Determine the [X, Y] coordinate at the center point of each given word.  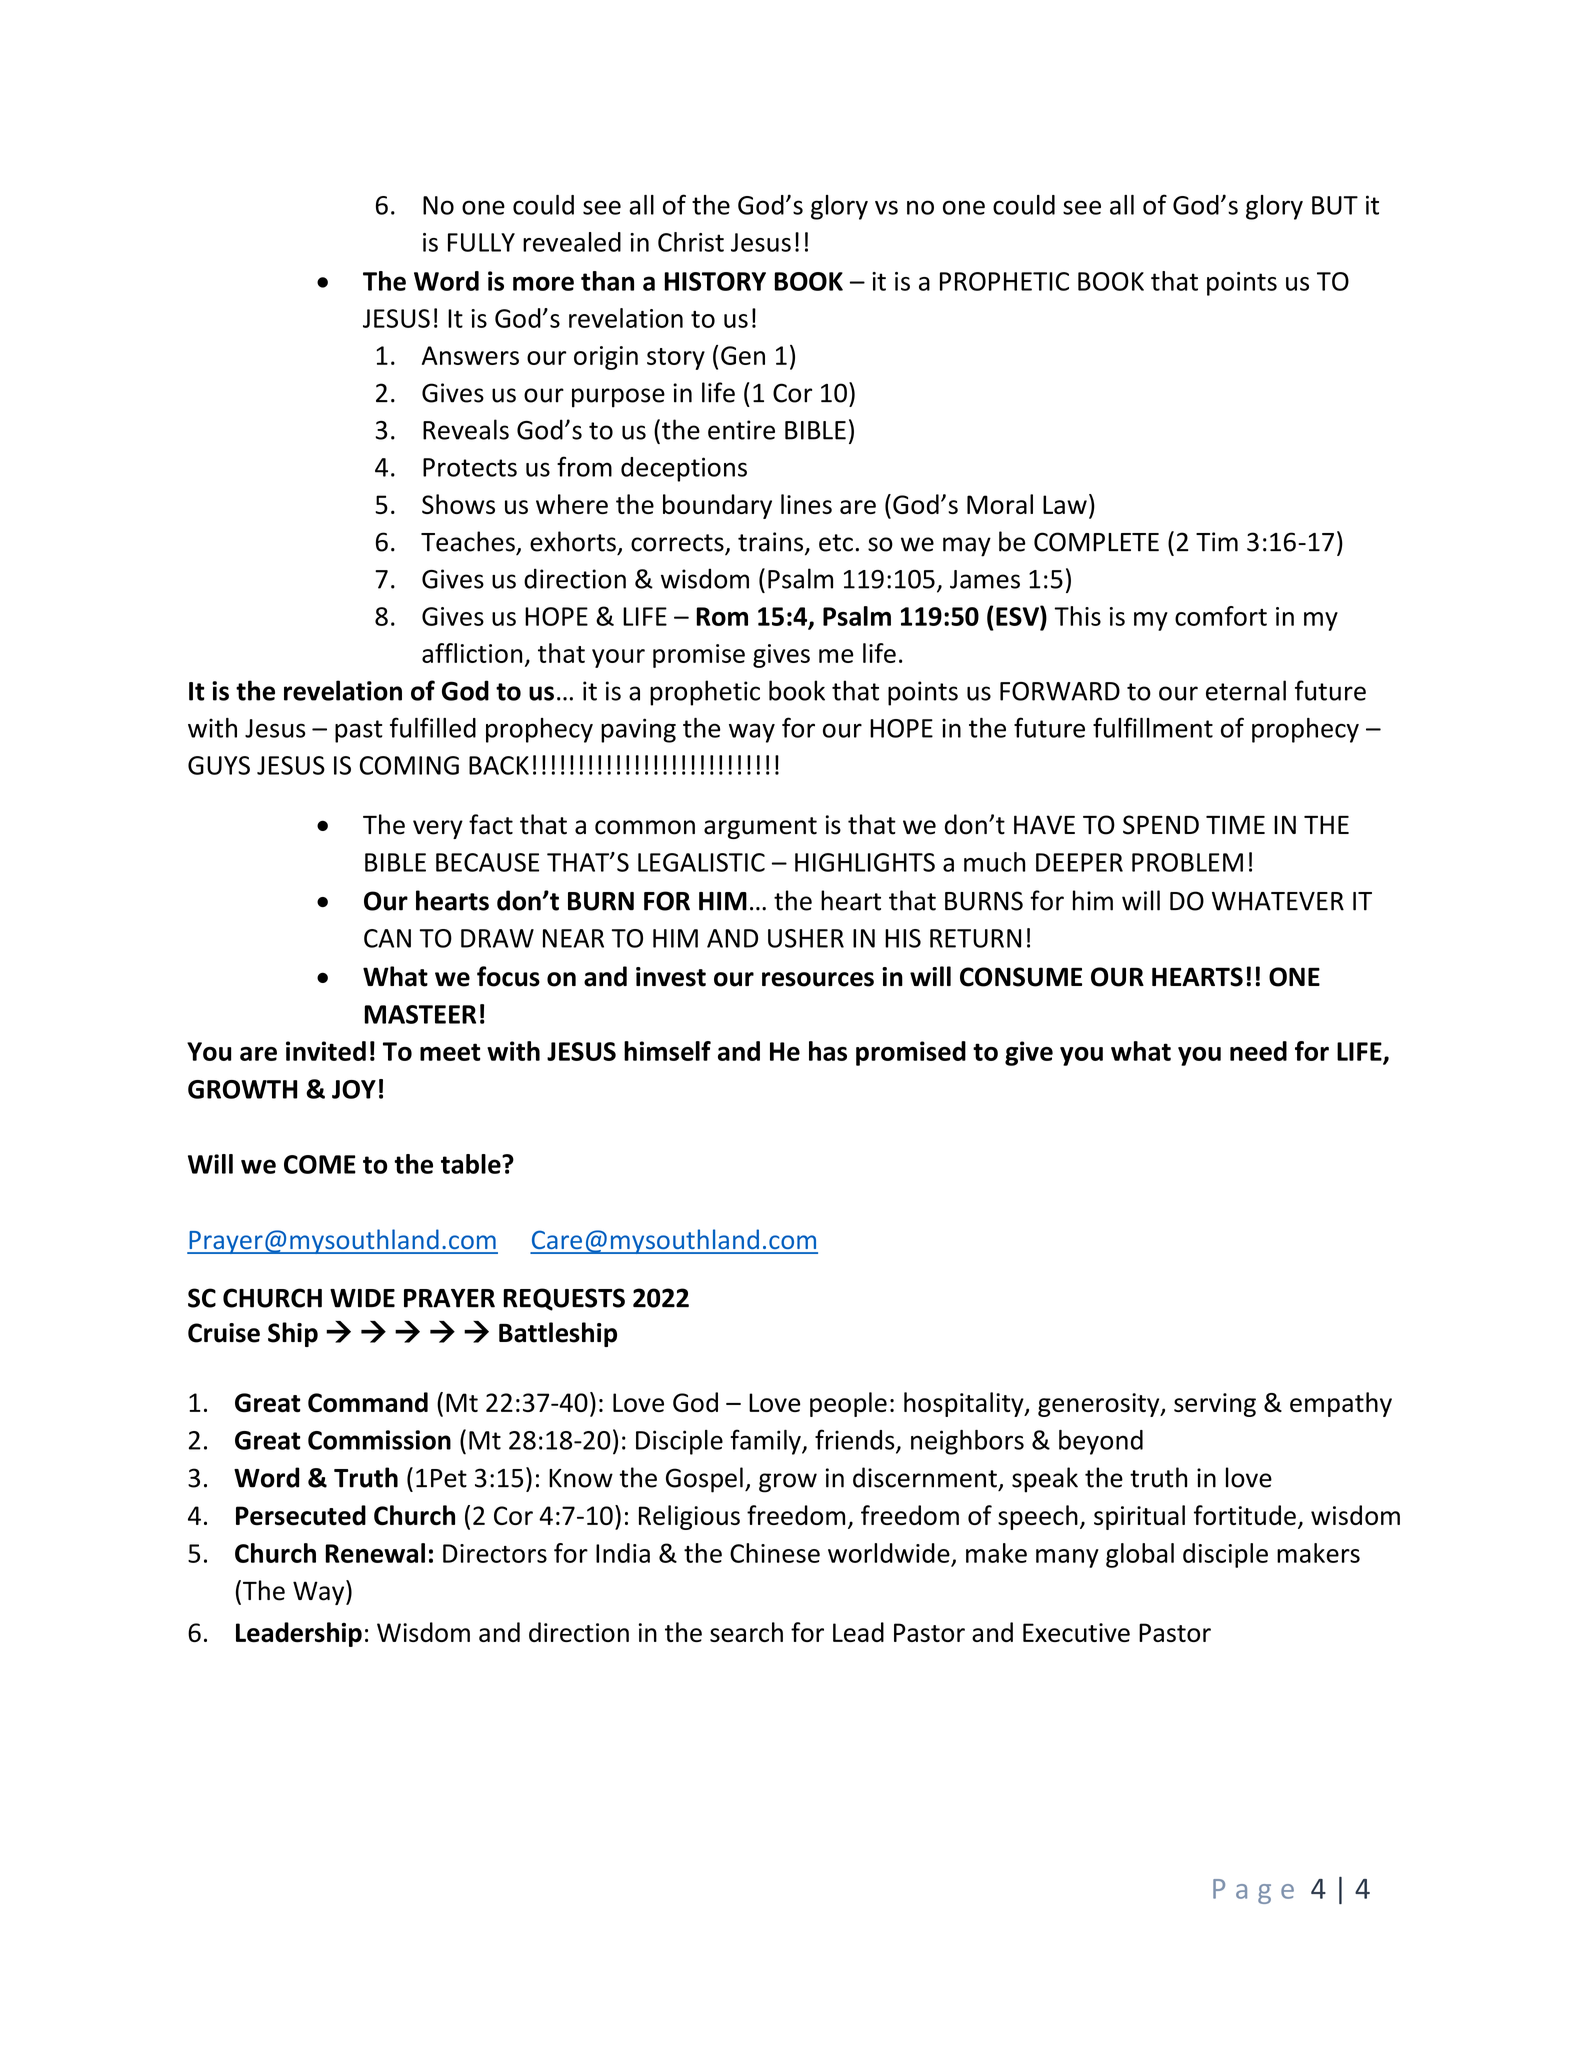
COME [320, 1164]
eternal [1246, 690]
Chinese [775, 1553]
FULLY [481, 242]
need [1258, 1051]
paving [638, 730]
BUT [1335, 205]
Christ [691, 242]
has [828, 1051]
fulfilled [433, 727]
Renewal [375, 1553]
